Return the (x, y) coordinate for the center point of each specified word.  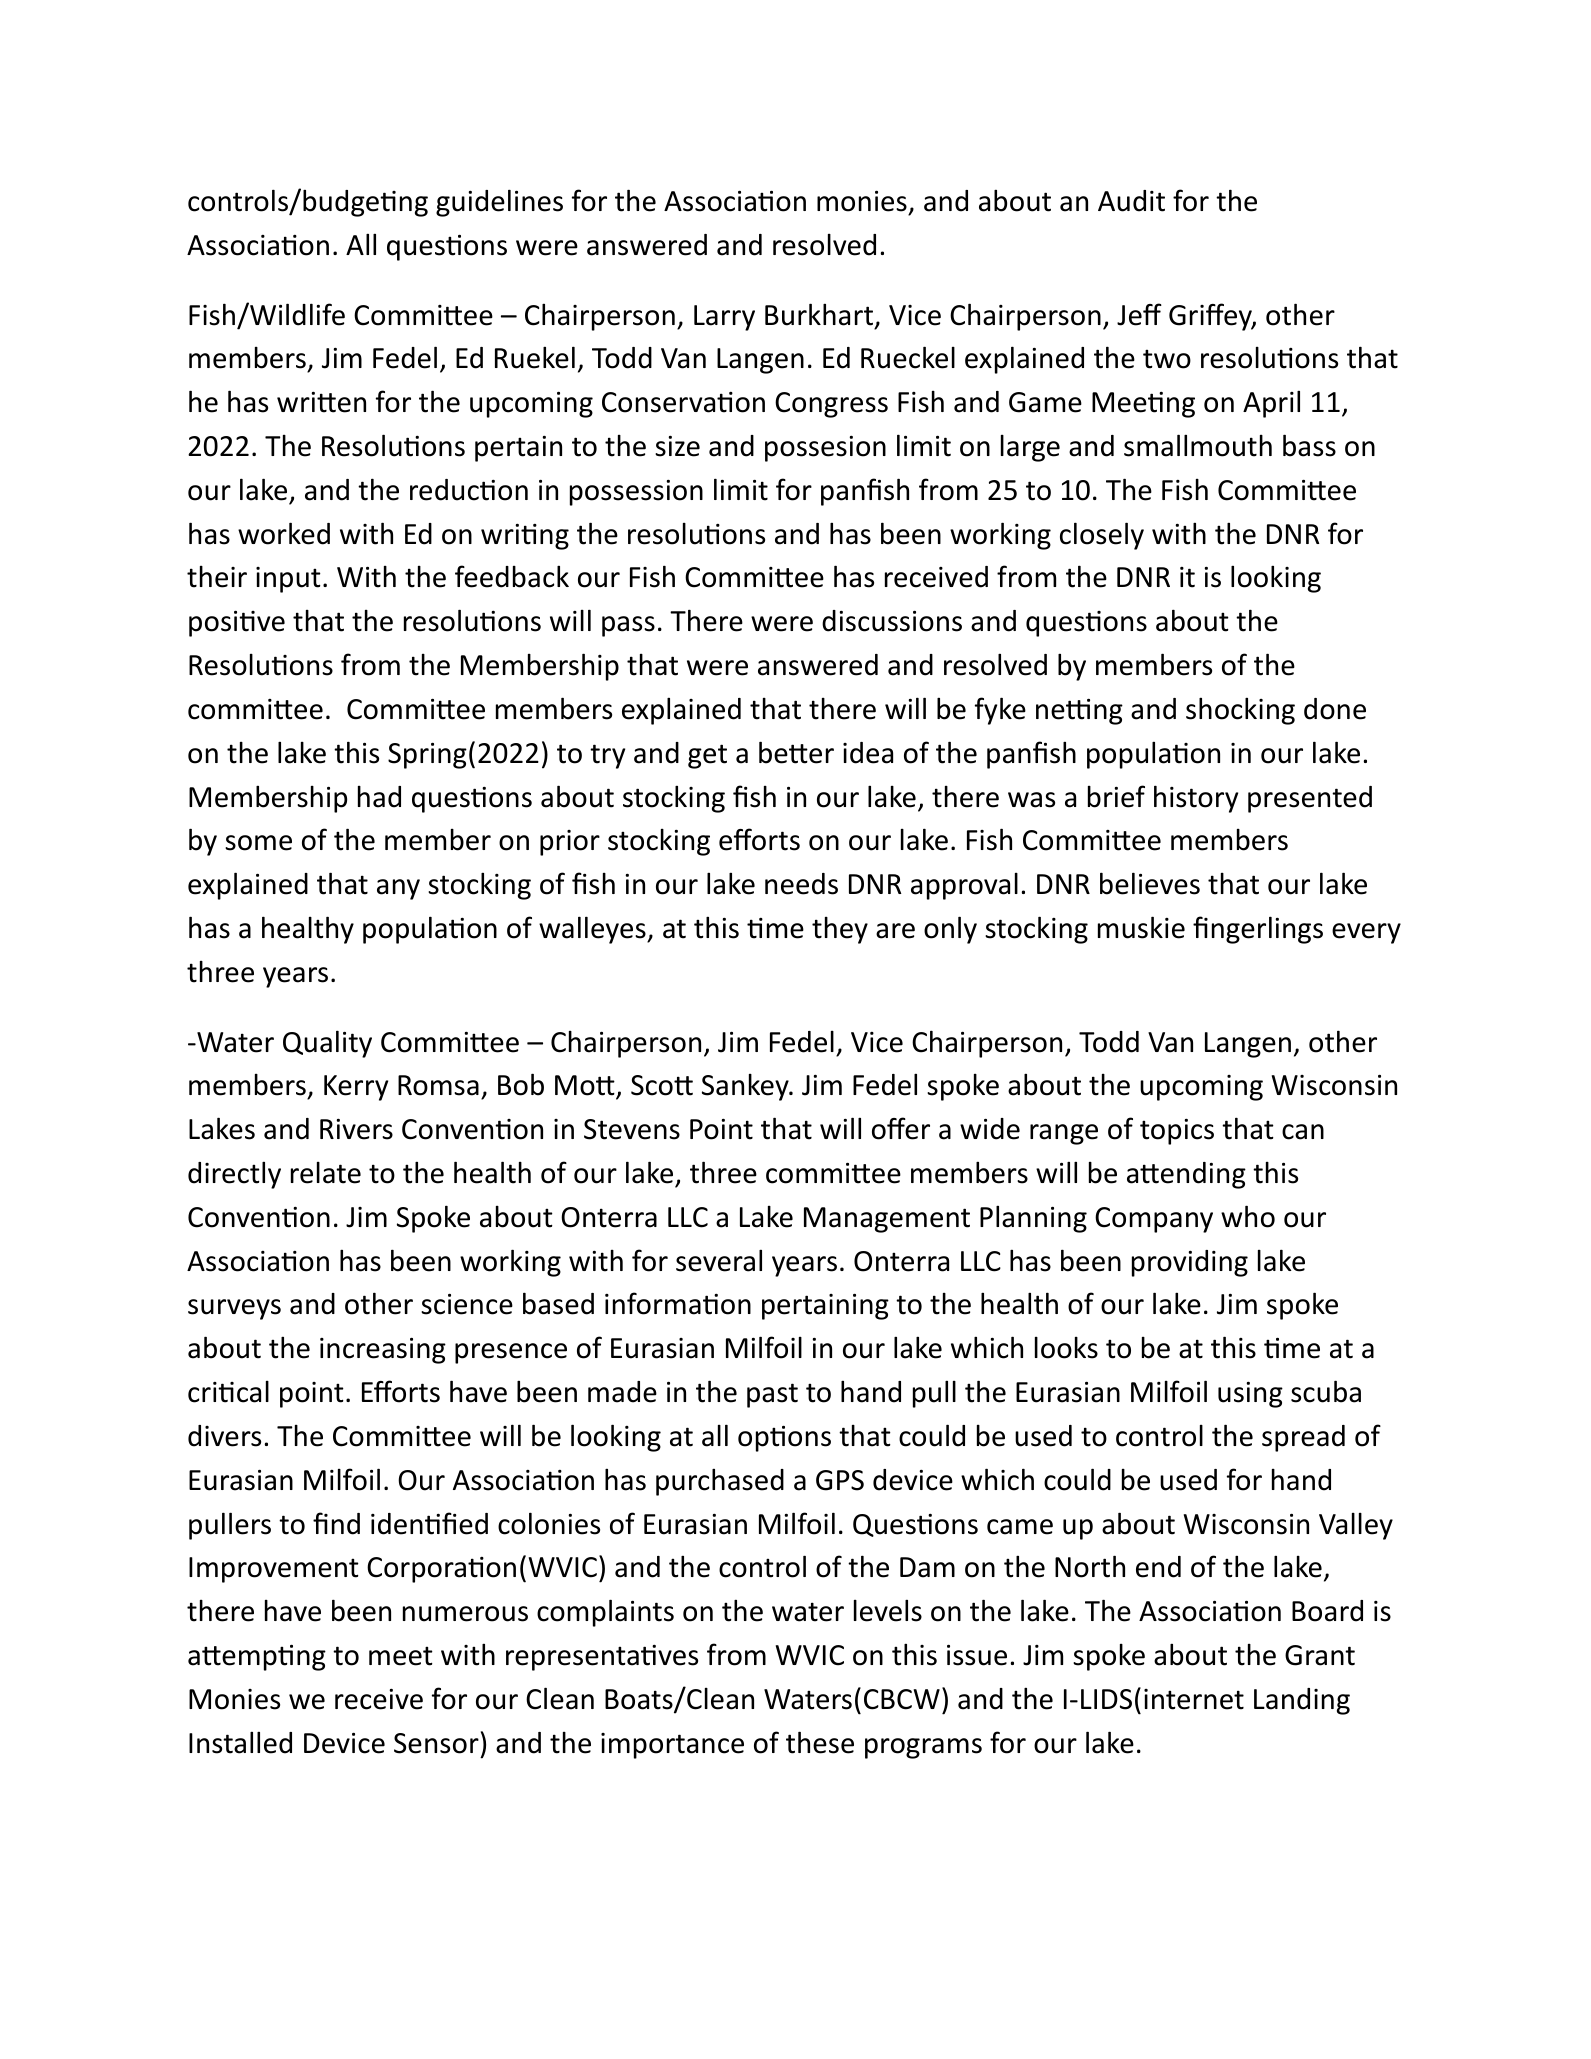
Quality (327, 1044)
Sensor (436, 1743)
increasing (383, 1351)
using (1250, 1395)
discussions (892, 621)
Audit (1131, 201)
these (820, 1742)
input (288, 580)
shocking (1240, 711)
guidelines (499, 203)
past (772, 1395)
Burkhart (819, 314)
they (840, 930)
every (1366, 933)
